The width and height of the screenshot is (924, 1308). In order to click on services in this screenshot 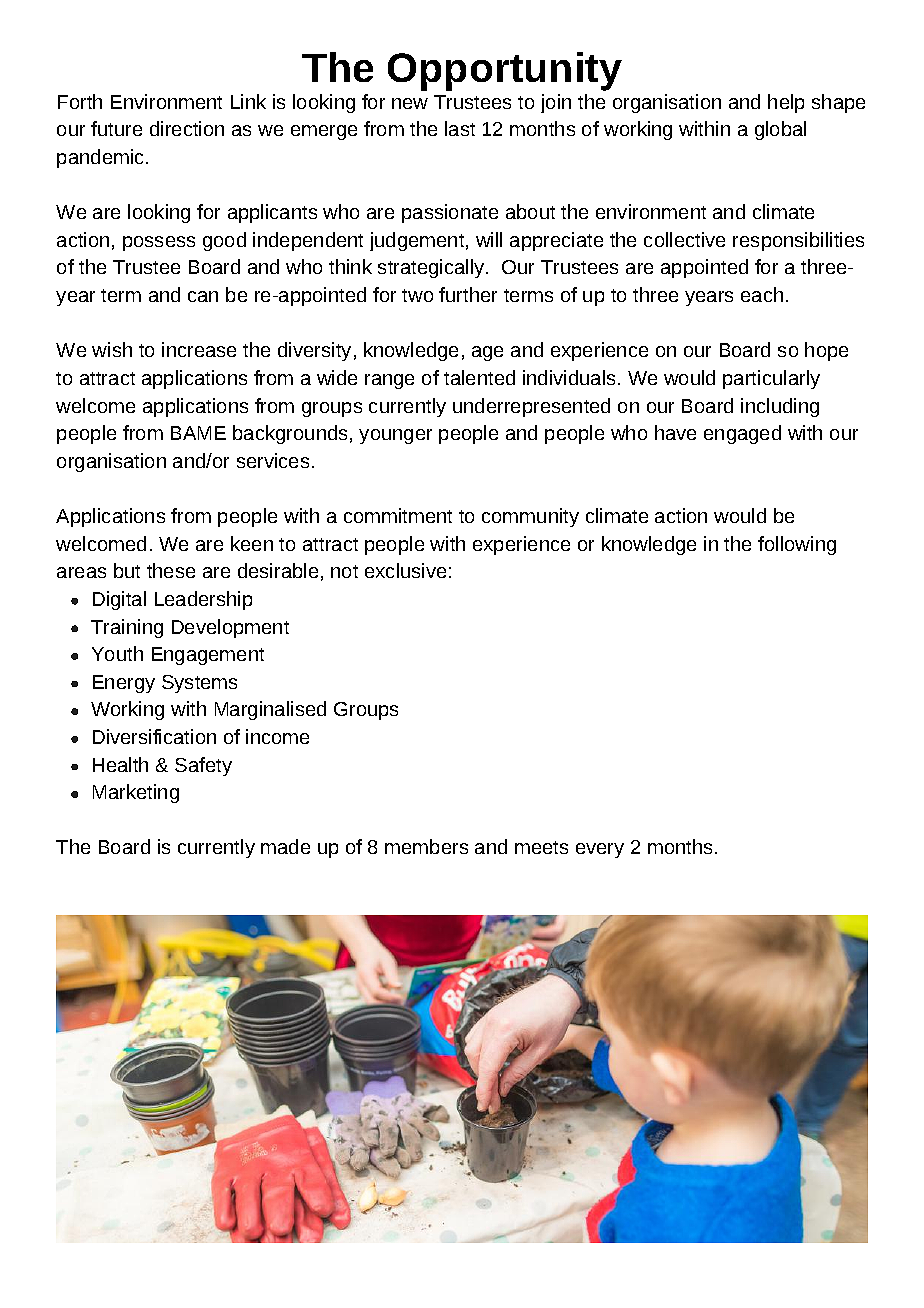, I will do `click(273, 460)`.
